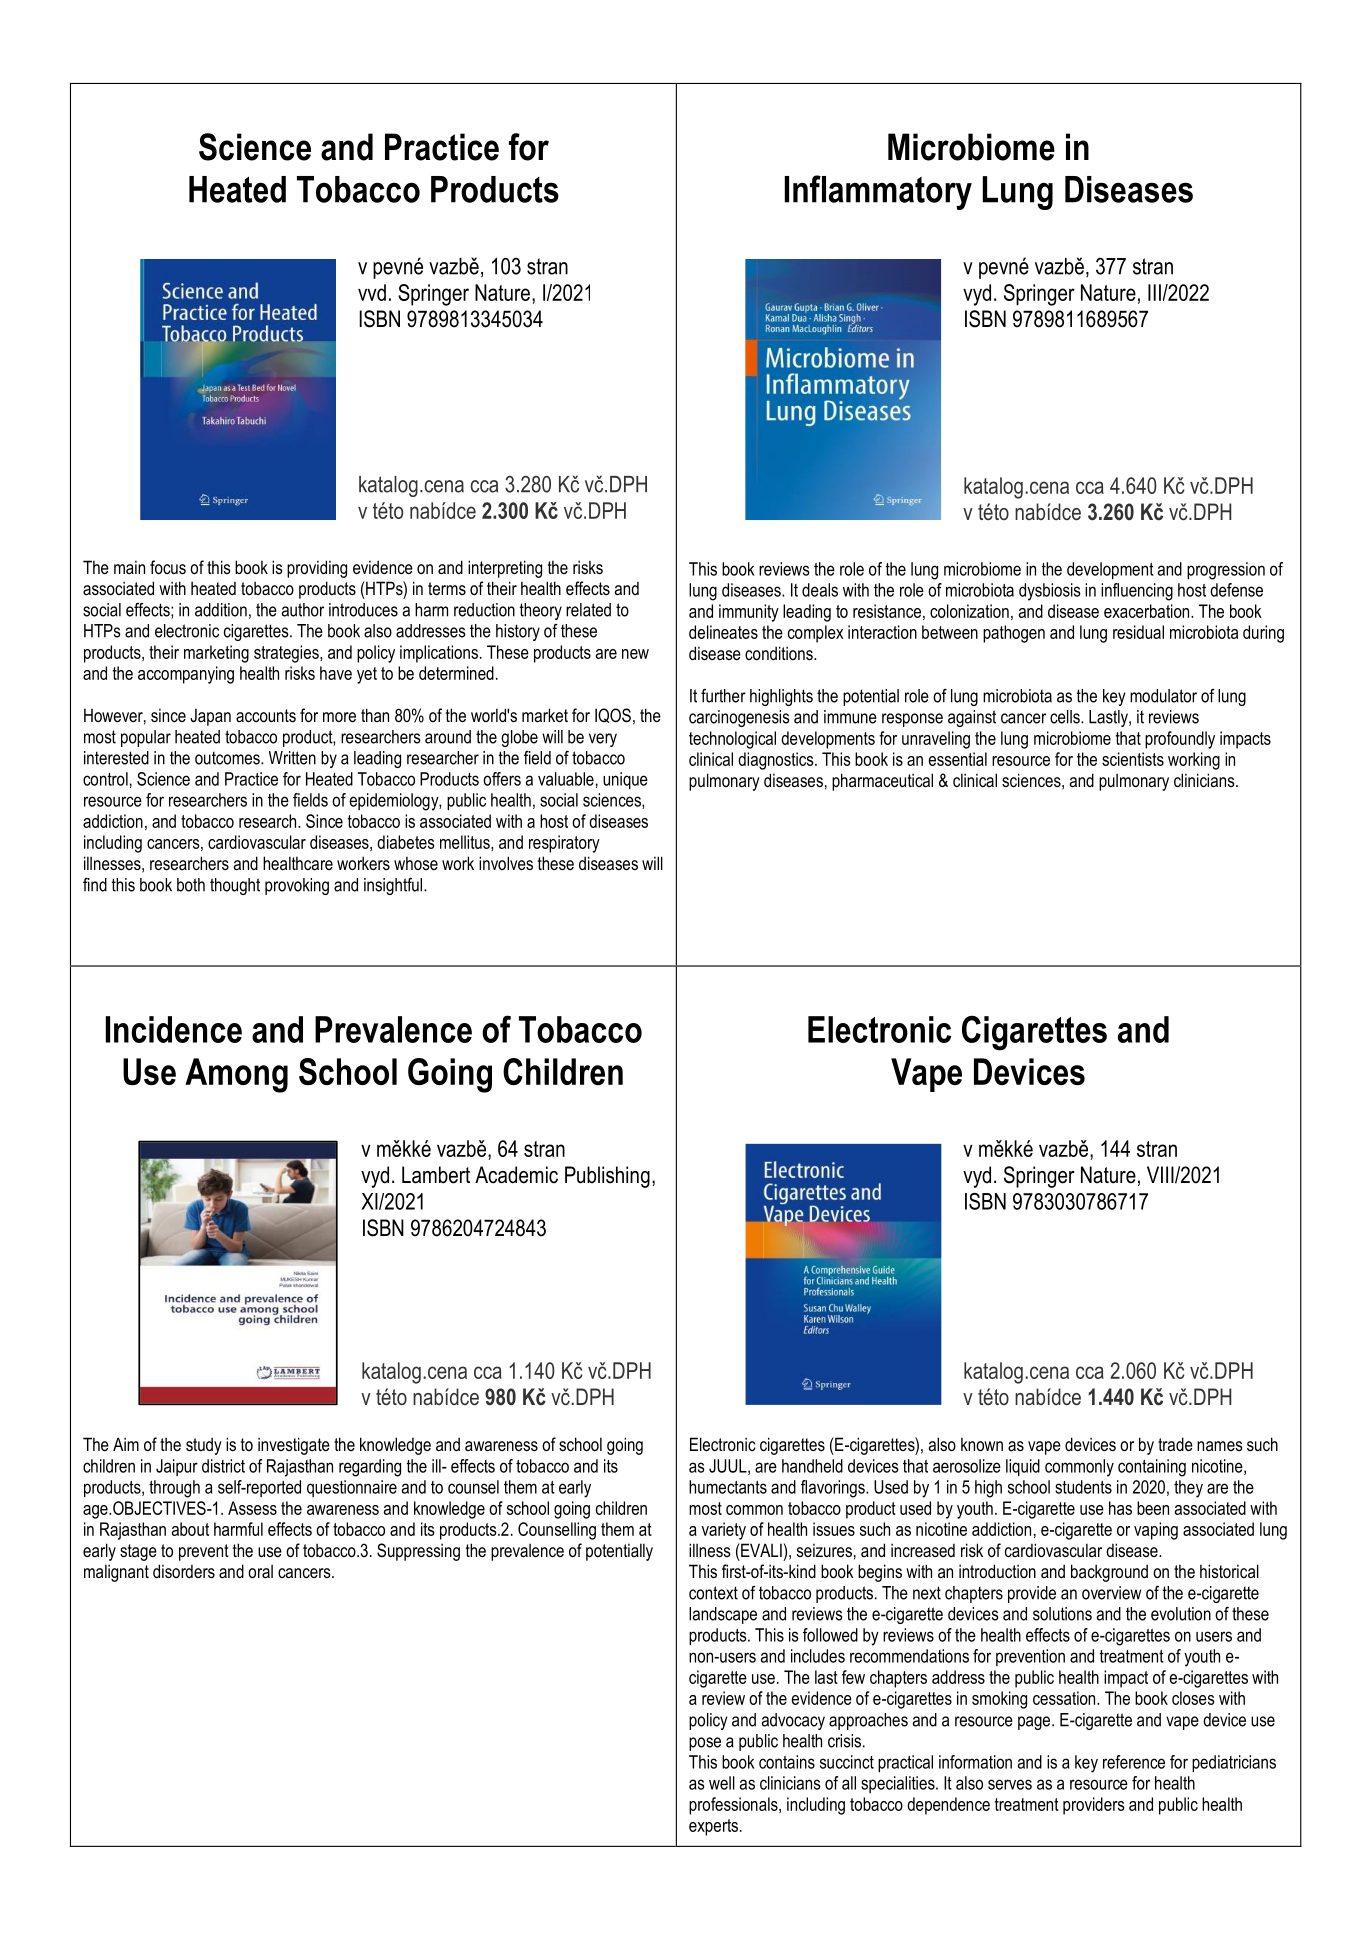 This screenshot has width=1371, height=1939. I want to click on immunity, so click(749, 613).
